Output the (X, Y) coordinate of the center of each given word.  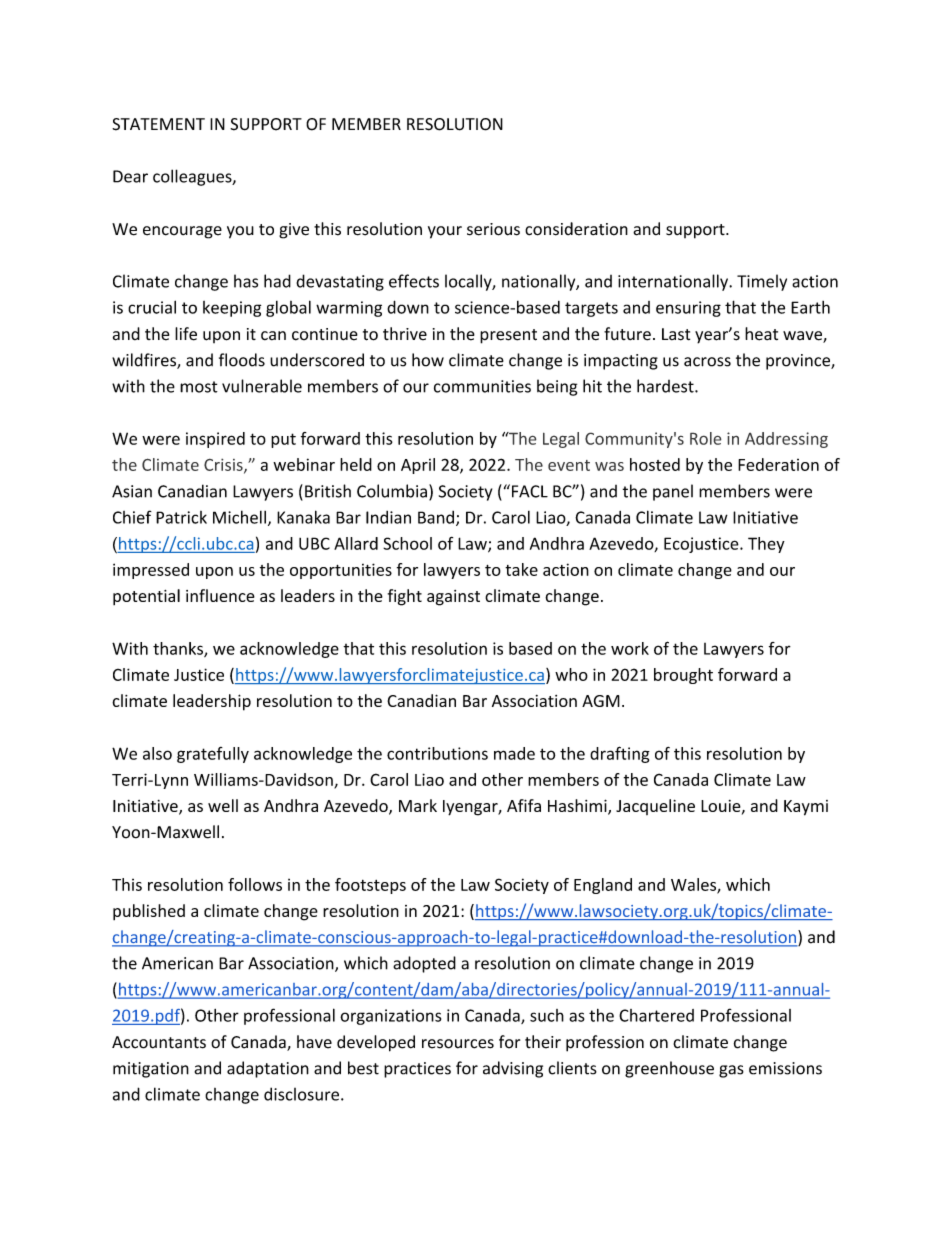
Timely (762, 282)
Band (436, 517)
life (186, 334)
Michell (239, 517)
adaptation (268, 1069)
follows (255, 884)
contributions (437, 753)
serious (493, 229)
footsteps (370, 886)
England (603, 886)
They (766, 545)
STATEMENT (158, 124)
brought (683, 676)
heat (761, 334)
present (508, 336)
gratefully (213, 755)
